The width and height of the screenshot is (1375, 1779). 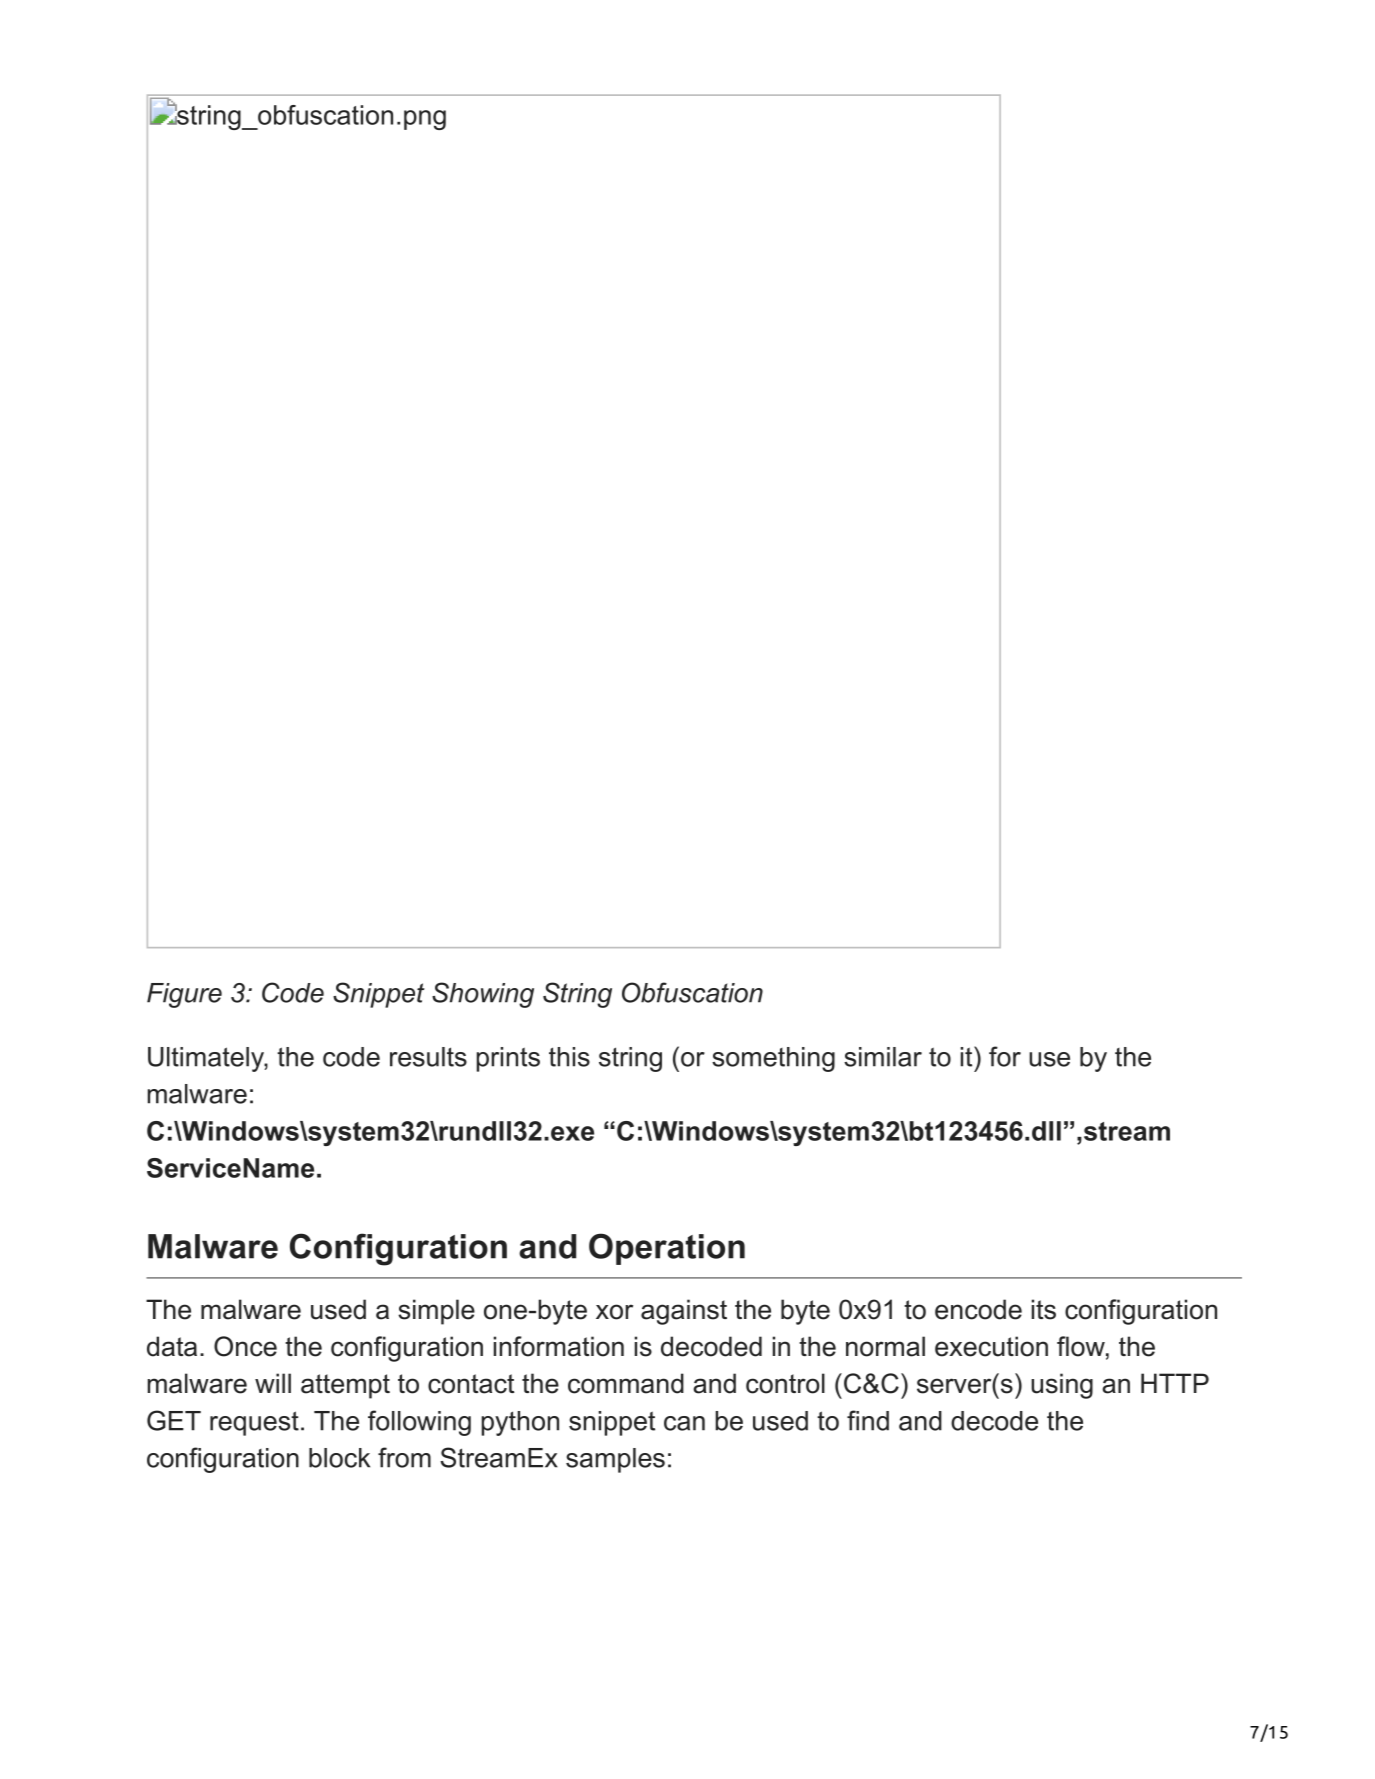 What do you see at coordinates (245, 1346) in the screenshot?
I see `Once` at bounding box center [245, 1346].
